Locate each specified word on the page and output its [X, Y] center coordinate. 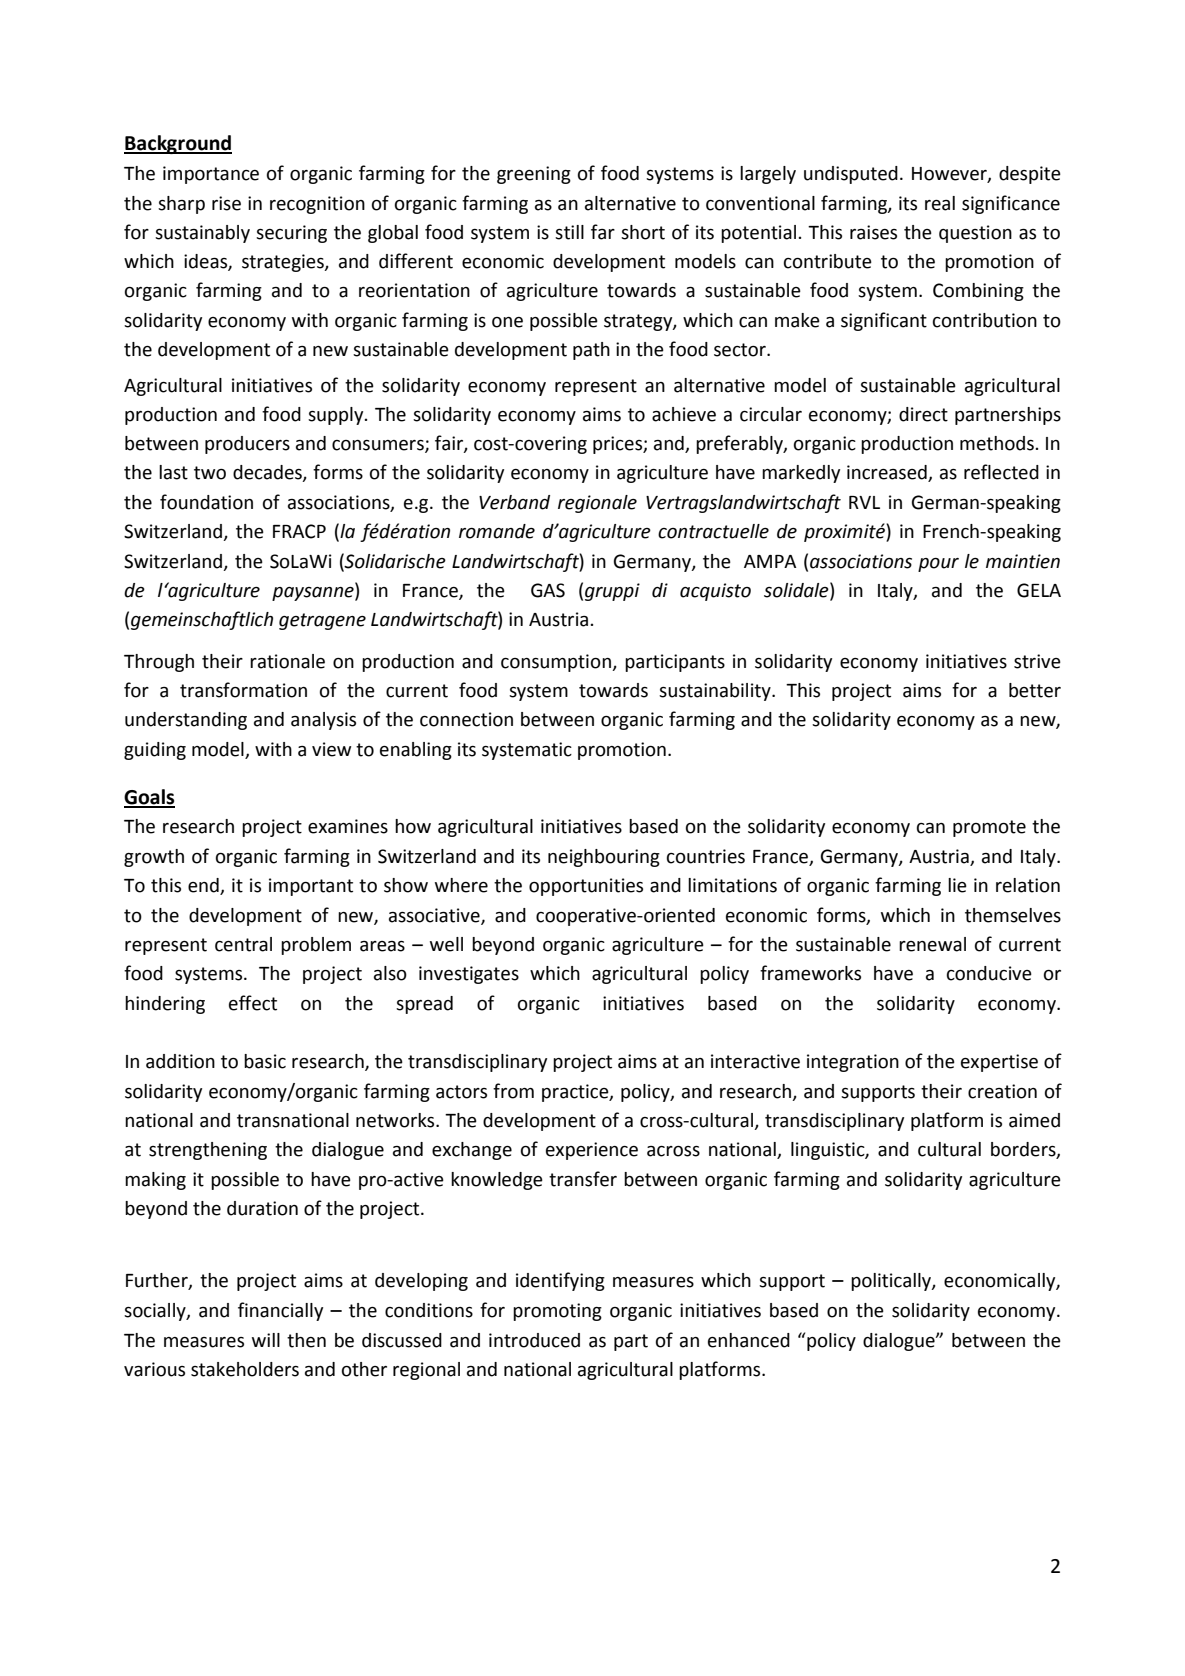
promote [989, 828]
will [266, 1340]
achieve [684, 414]
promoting [557, 1312]
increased [888, 473]
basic [265, 1061]
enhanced [749, 1340]
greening [534, 175]
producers [247, 445]
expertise [999, 1063]
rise [226, 203]
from [513, 1091]
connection [466, 719]
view [331, 749]
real [940, 203]
